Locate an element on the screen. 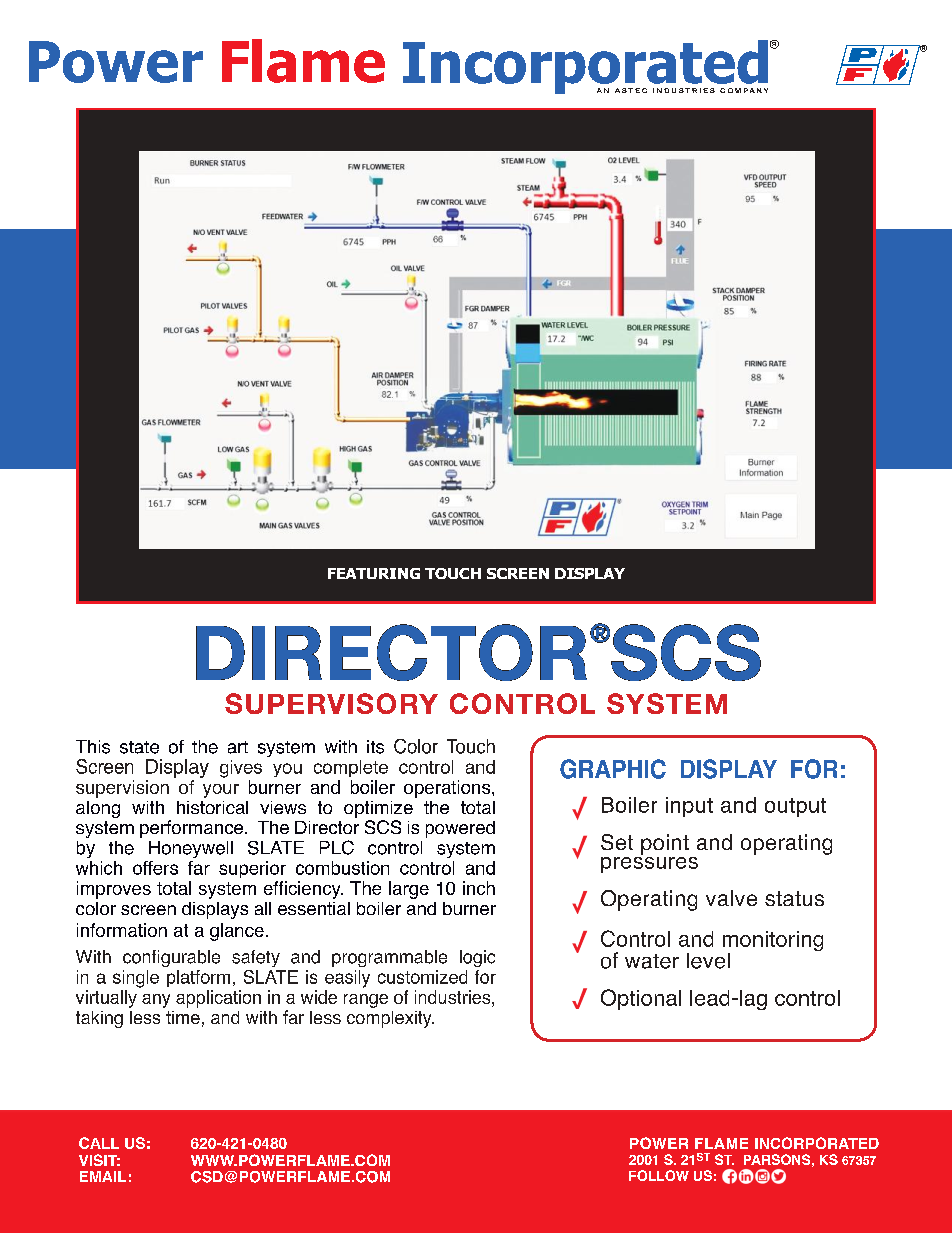 This screenshot has width=952, height=1233. valve is located at coordinates (731, 898).
